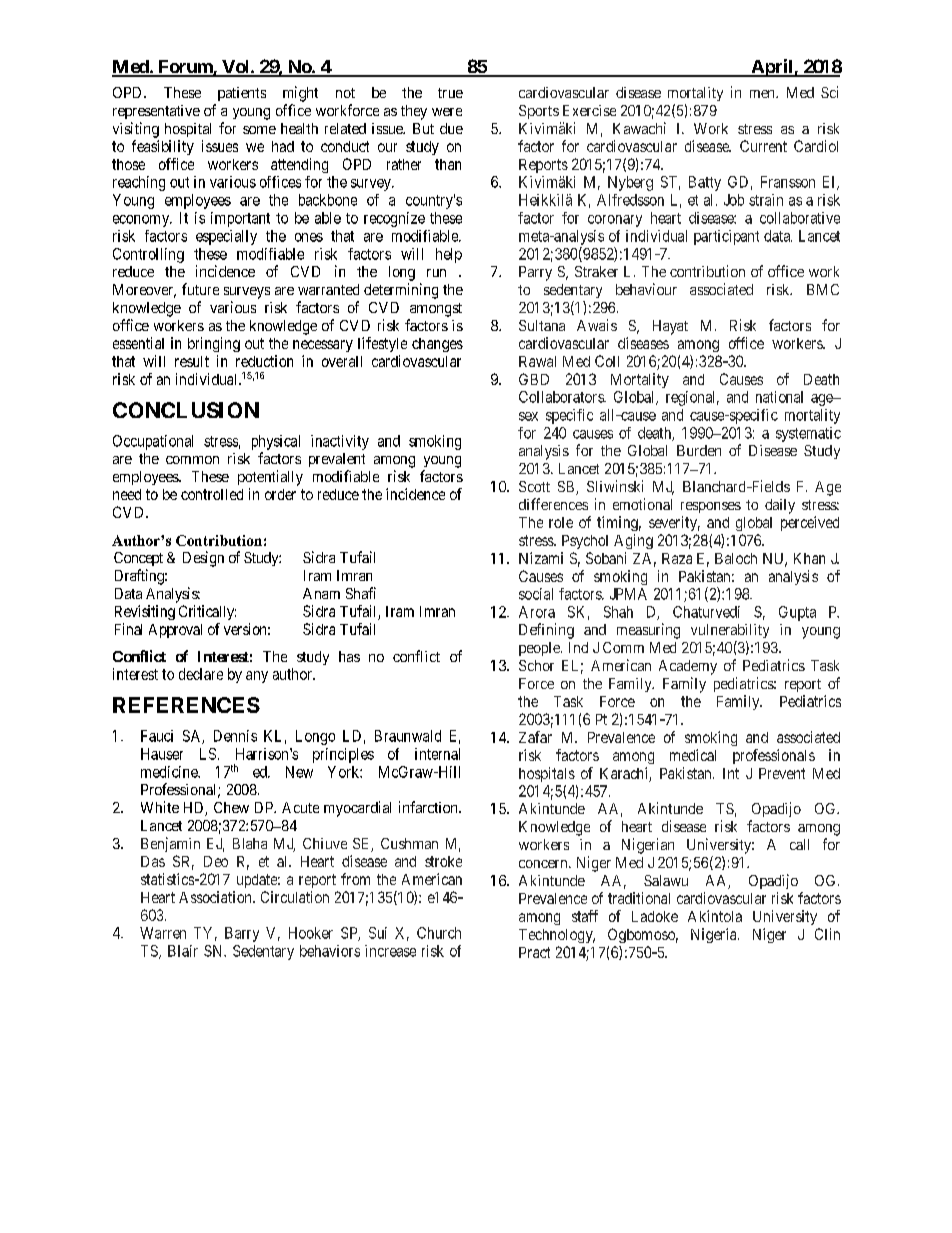 This screenshot has height=1233, width=952. What do you see at coordinates (242, 934) in the screenshot?
I see `Barry` at bounding box center [242, 934].
